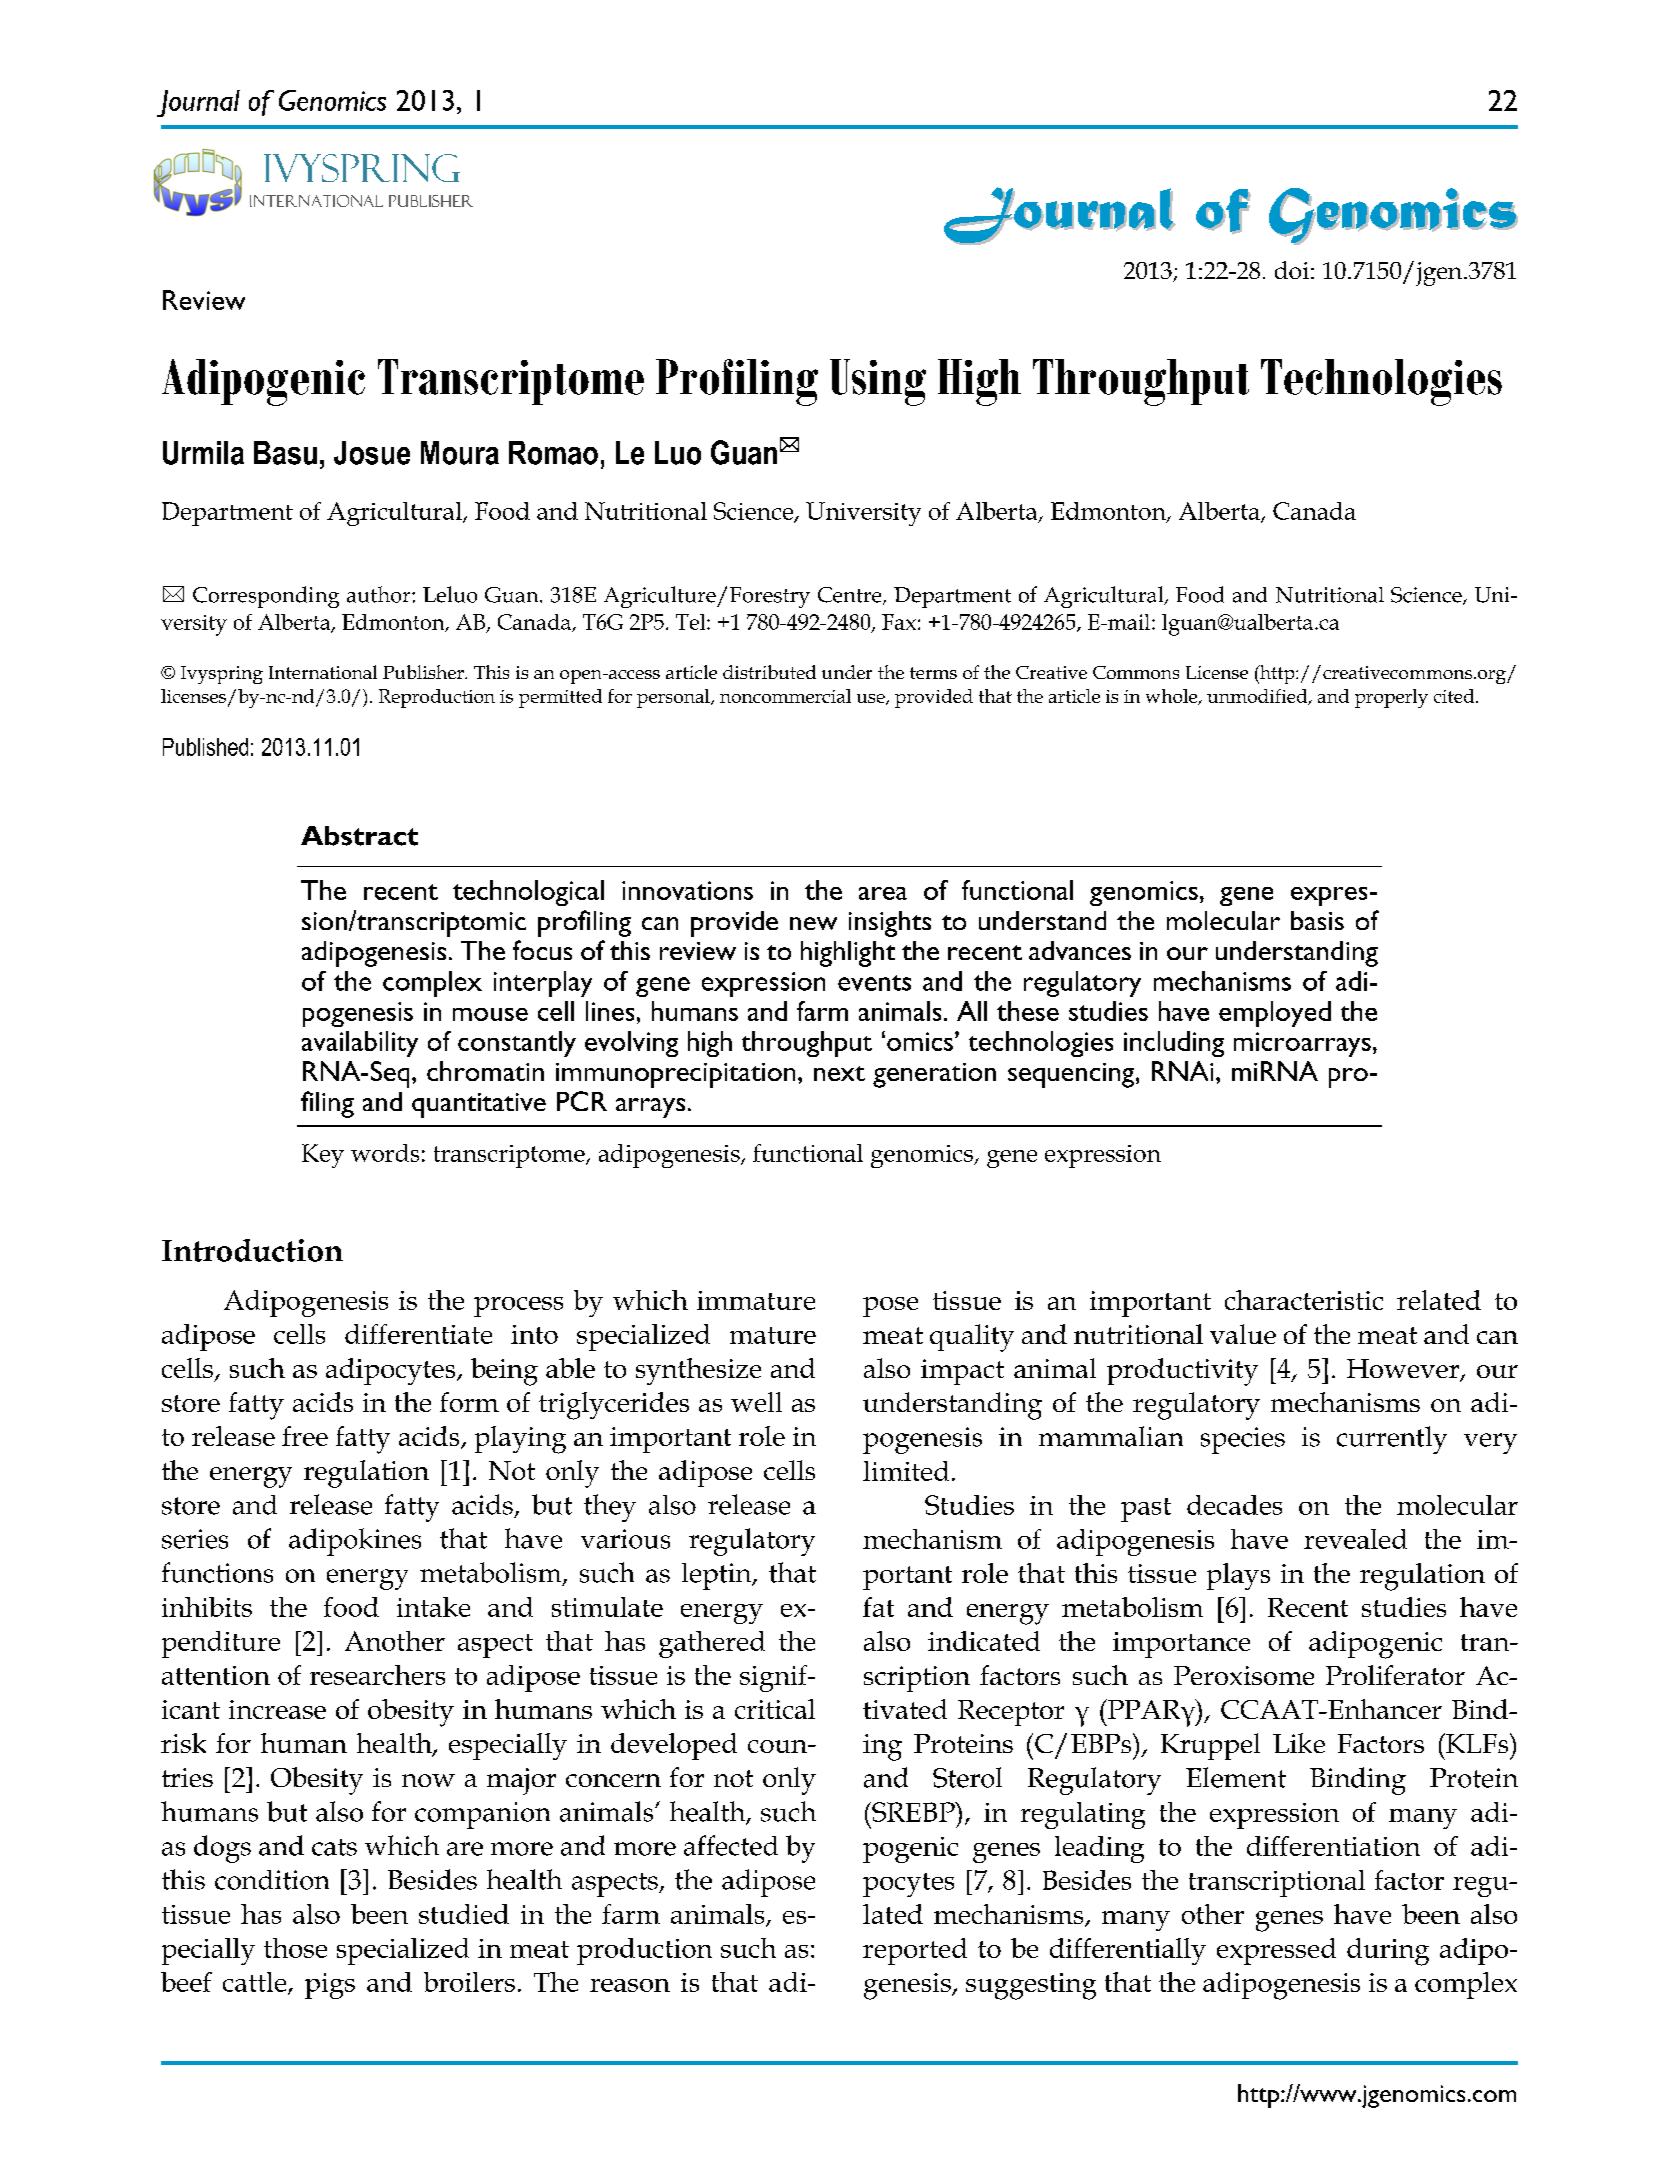 The height and width of the image is (2173, 1679). I want to click on reported, so click(915, 1951).
